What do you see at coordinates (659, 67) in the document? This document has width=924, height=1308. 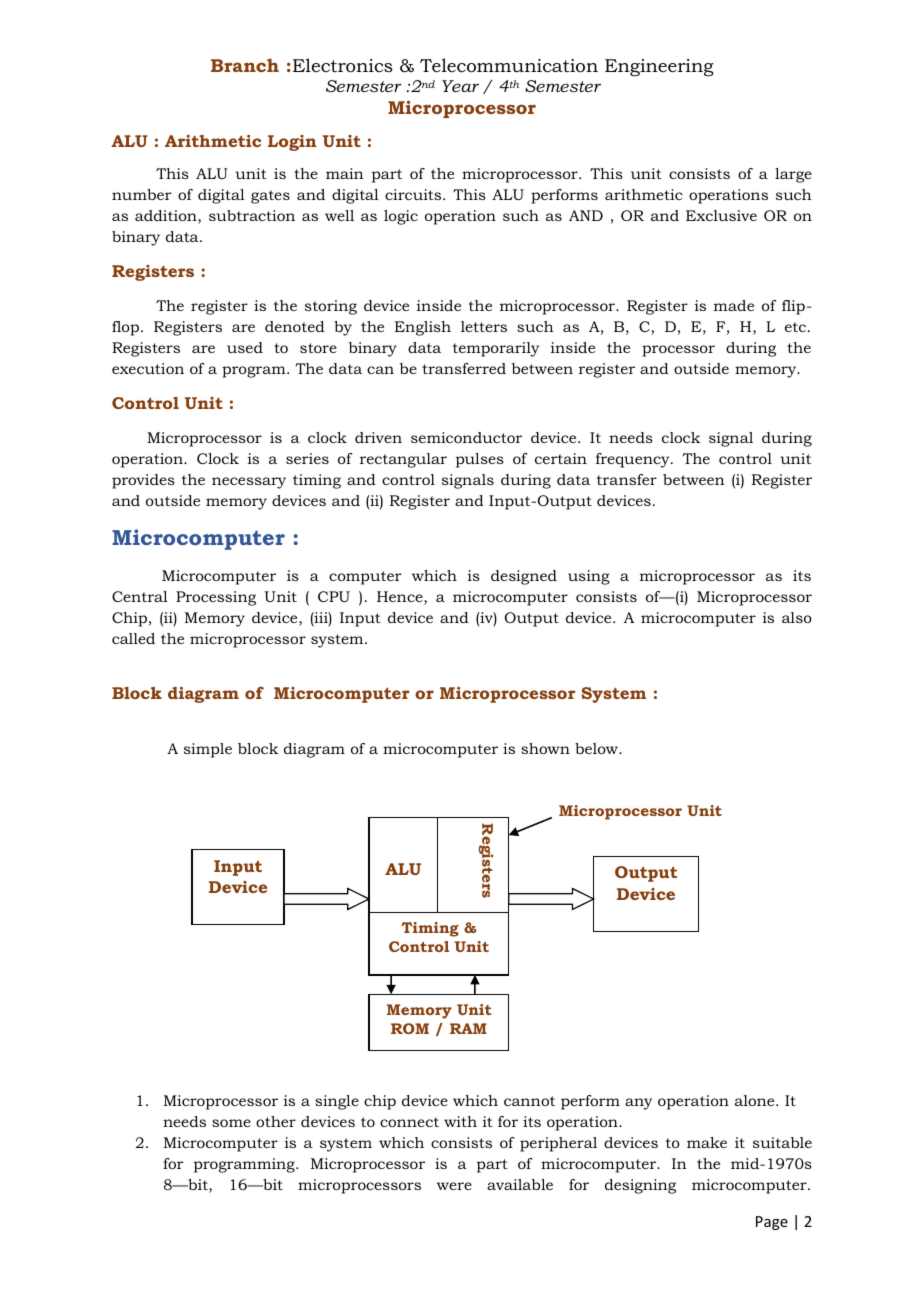 I see `Engineering` at bounding box center [659, 67].
